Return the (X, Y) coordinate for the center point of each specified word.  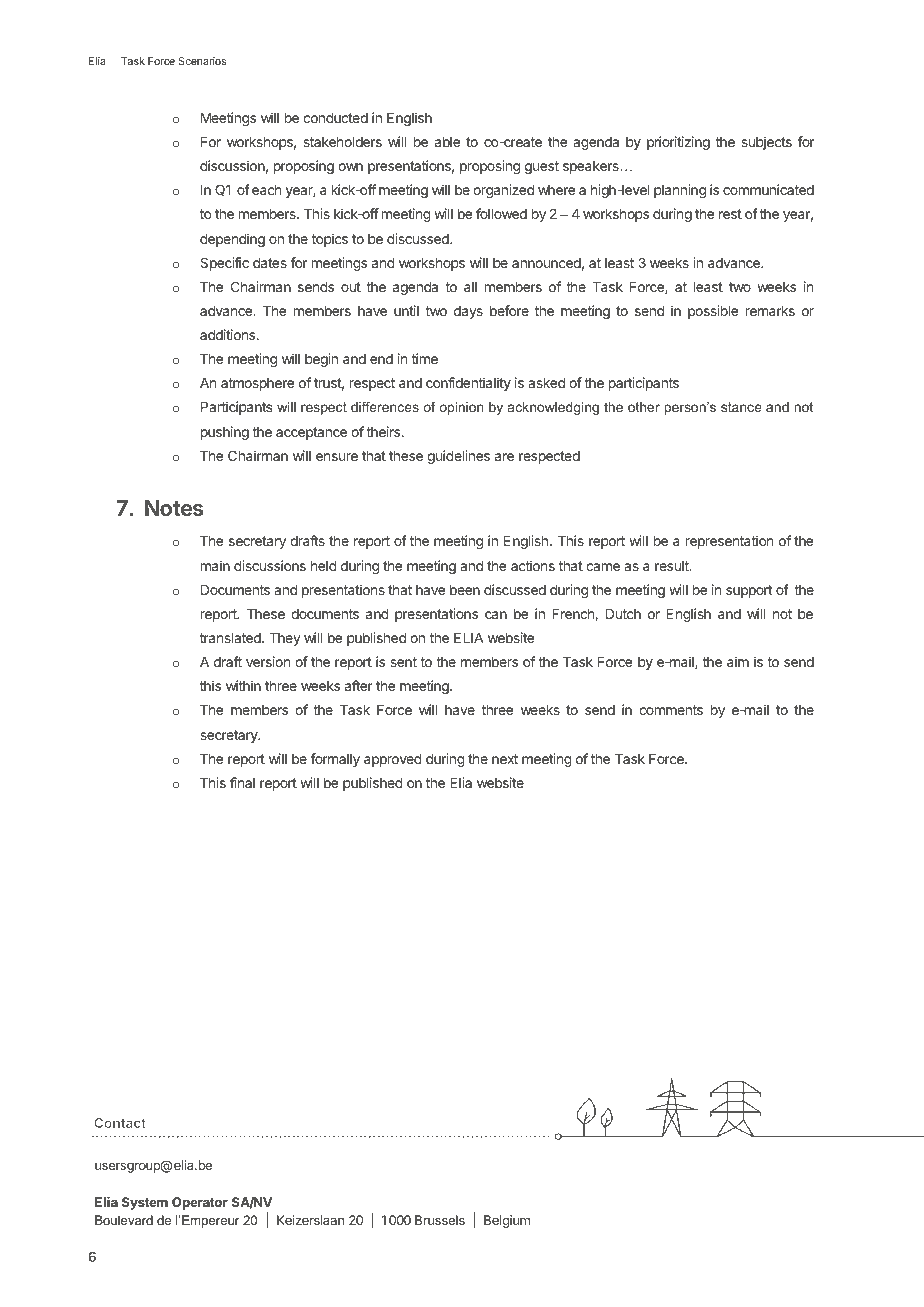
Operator (200, 1203)
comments (671, 710)
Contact (120, 1123)
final (242, 782)
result (673, 566)
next (505, 759)
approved (393, 760)
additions (229, 334)
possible (713, 312)
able (447, 142)
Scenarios (202, 61)
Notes (174, 508)
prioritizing (678, 143)
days (468, 312)
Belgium (507, 1221)
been (465, 590)
